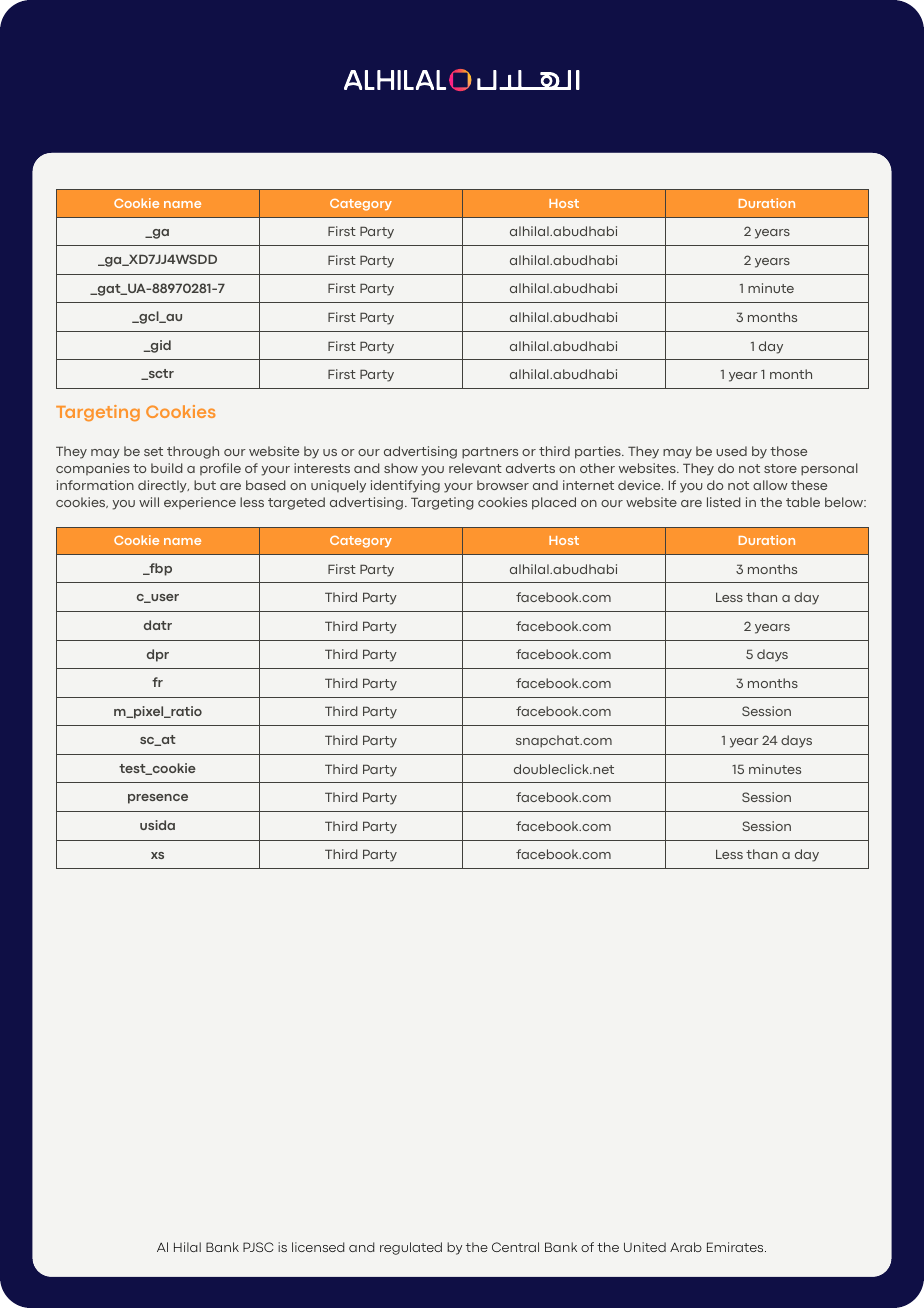 This screenshot has height=1308, width=924. Describe the element at coordinates (770, 485) in the screenshot. I see `allow` at that location.
